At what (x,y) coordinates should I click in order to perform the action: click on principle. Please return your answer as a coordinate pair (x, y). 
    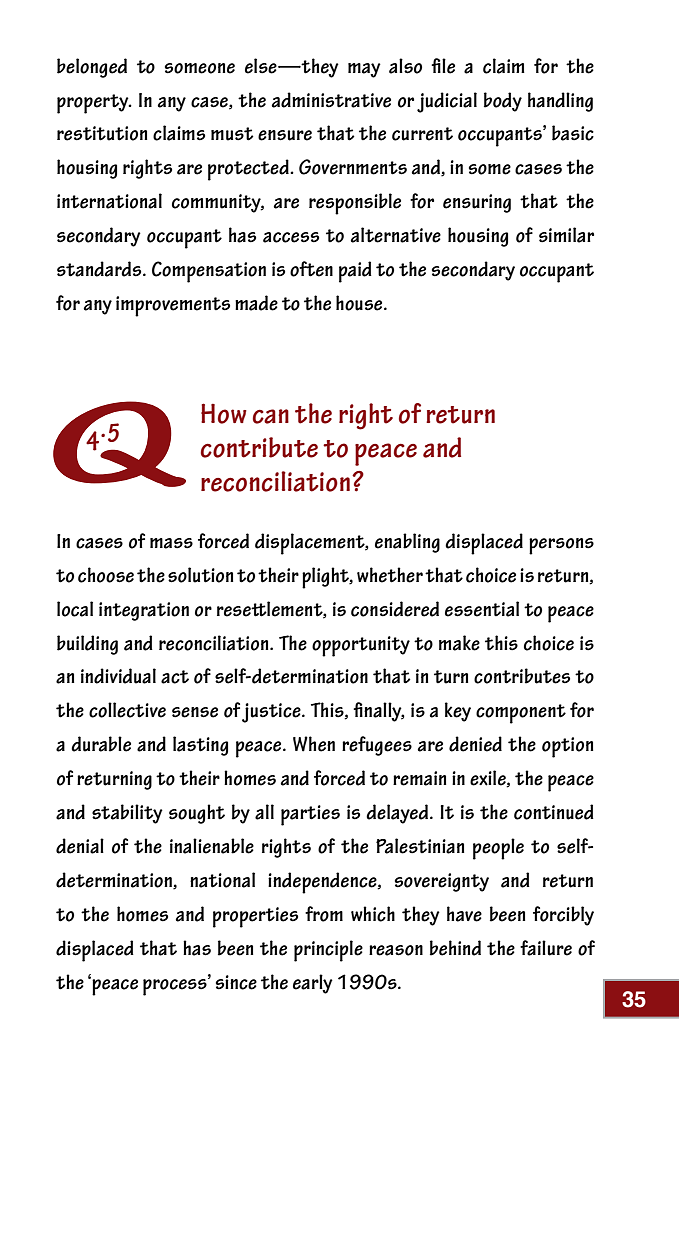
    Looking at the image, I should click on (328, 951).
